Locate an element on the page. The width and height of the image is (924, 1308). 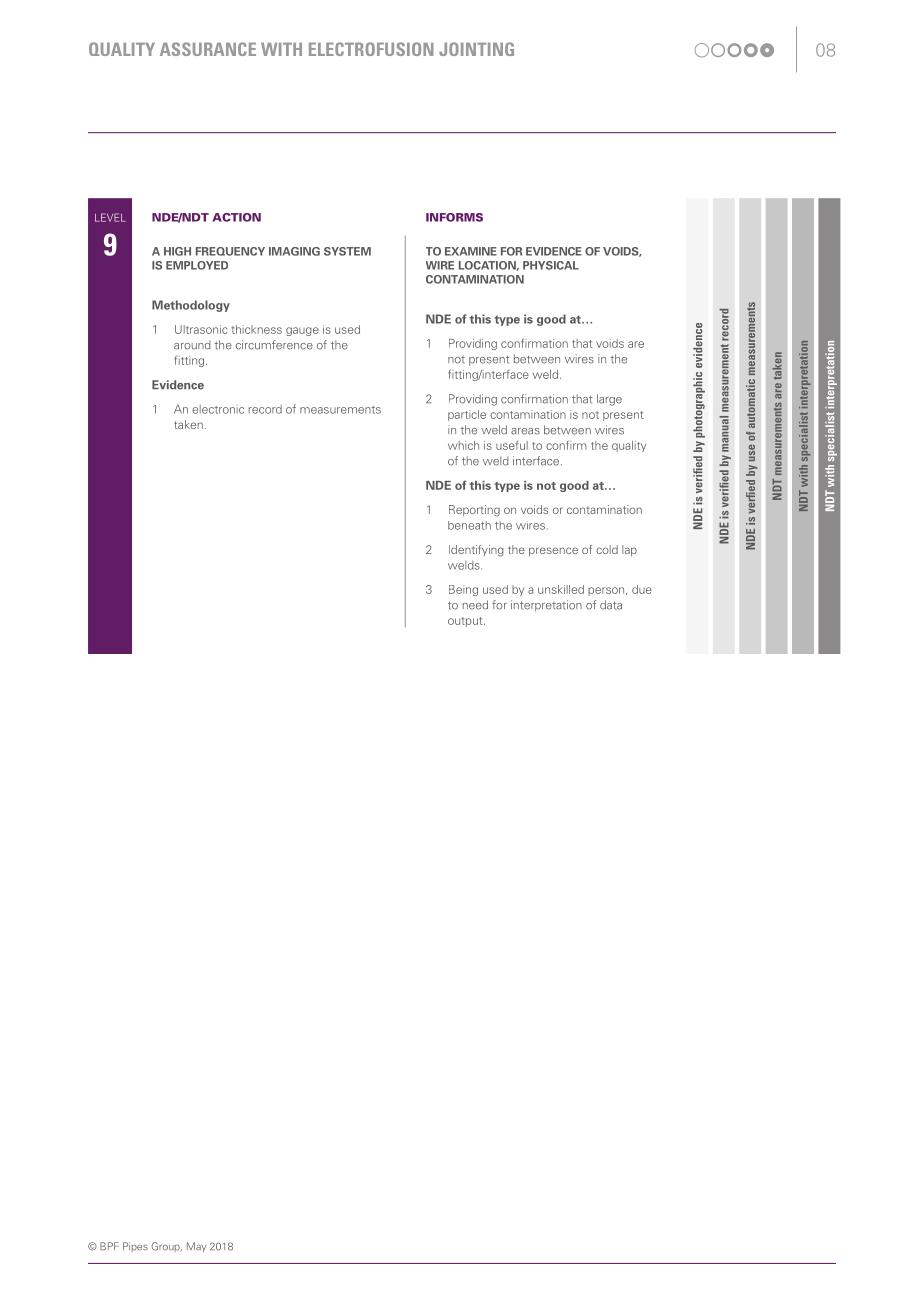
May is located at coordinates (196, 1247).
